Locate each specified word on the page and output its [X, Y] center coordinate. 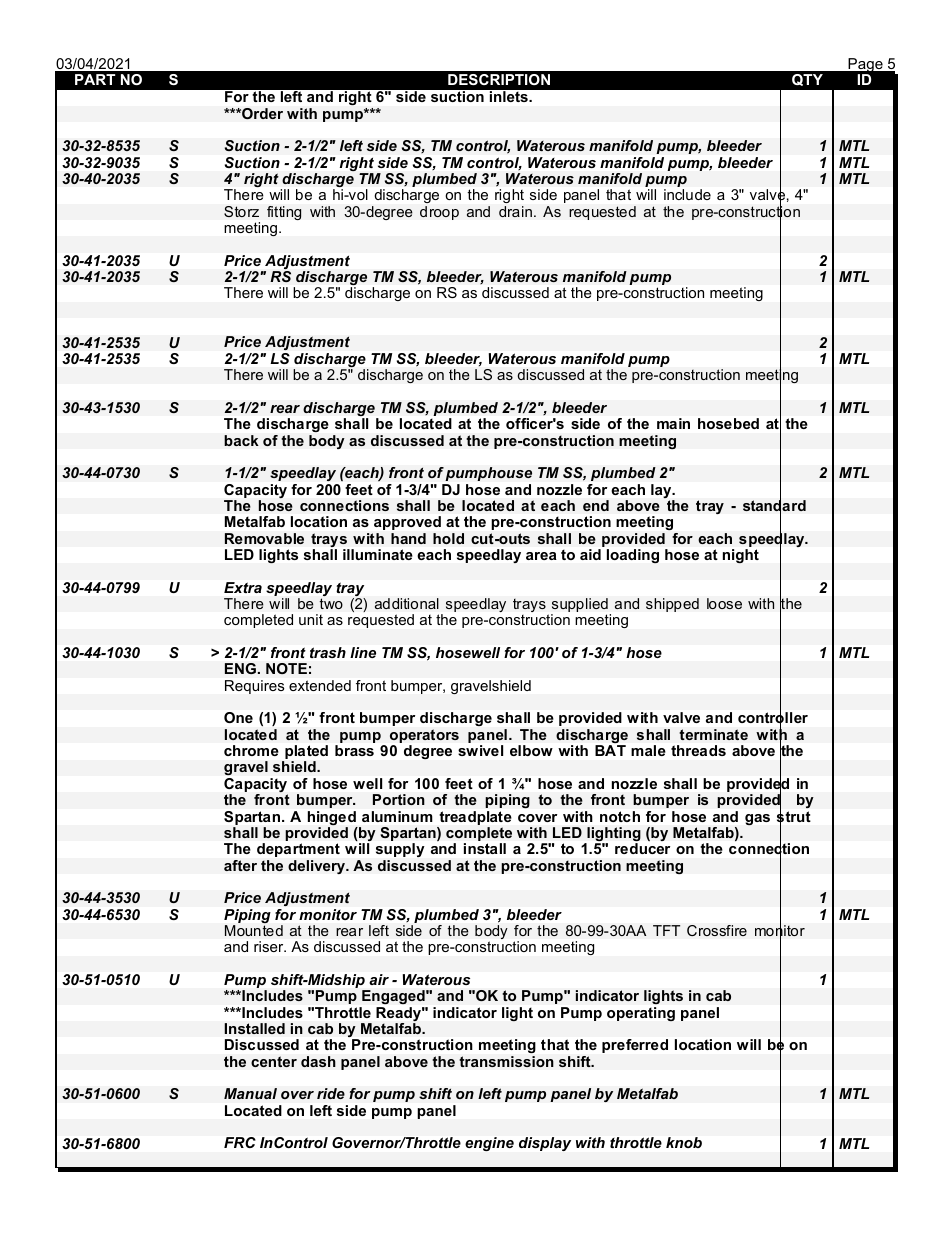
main [673, 423]
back [241, 440]
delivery [318, 867]
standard [774, 506]
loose [724, 603]
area [541, 556]
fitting [284, 213]
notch [620, 816]
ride [331, 1094]
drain [515, 211]
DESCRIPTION [499, 79]
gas [757, 819]
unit [311, 619]
